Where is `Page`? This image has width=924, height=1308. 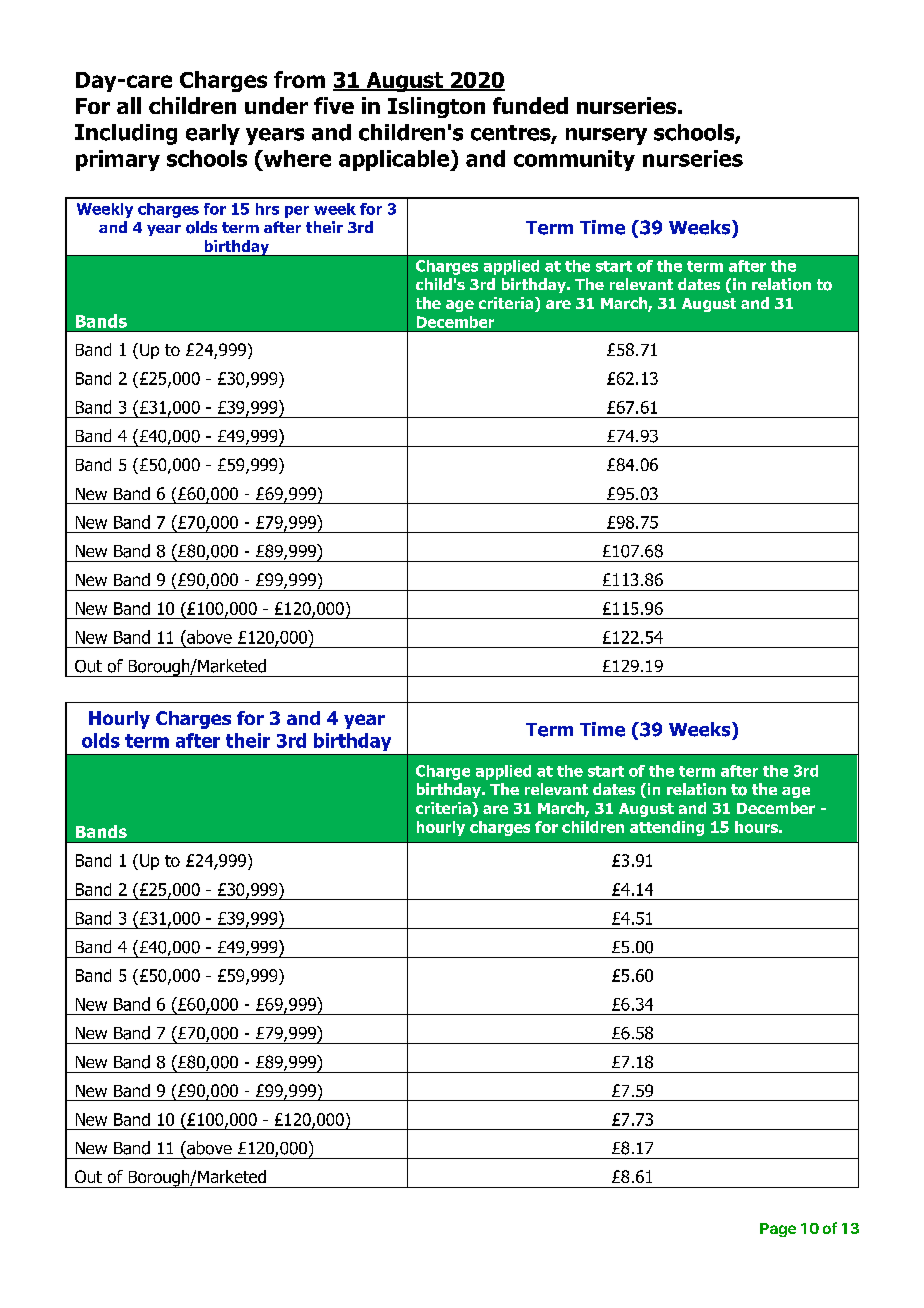 Page is located at coordinates (778, 1230).
